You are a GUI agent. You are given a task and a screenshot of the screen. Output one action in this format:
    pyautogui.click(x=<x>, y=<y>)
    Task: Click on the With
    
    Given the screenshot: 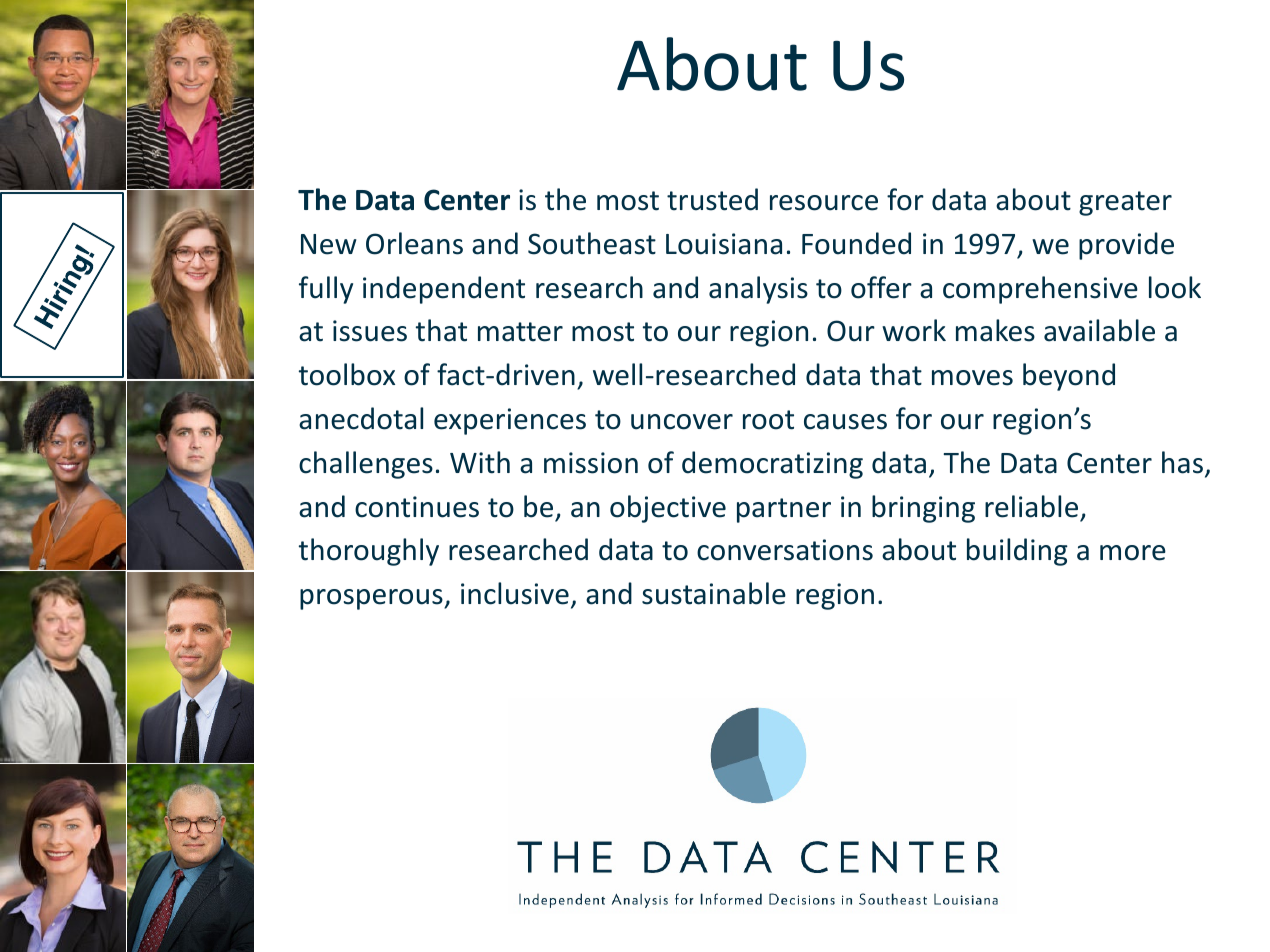 What is the action you would take?
    pyautogui.click(x=480, y=462)
